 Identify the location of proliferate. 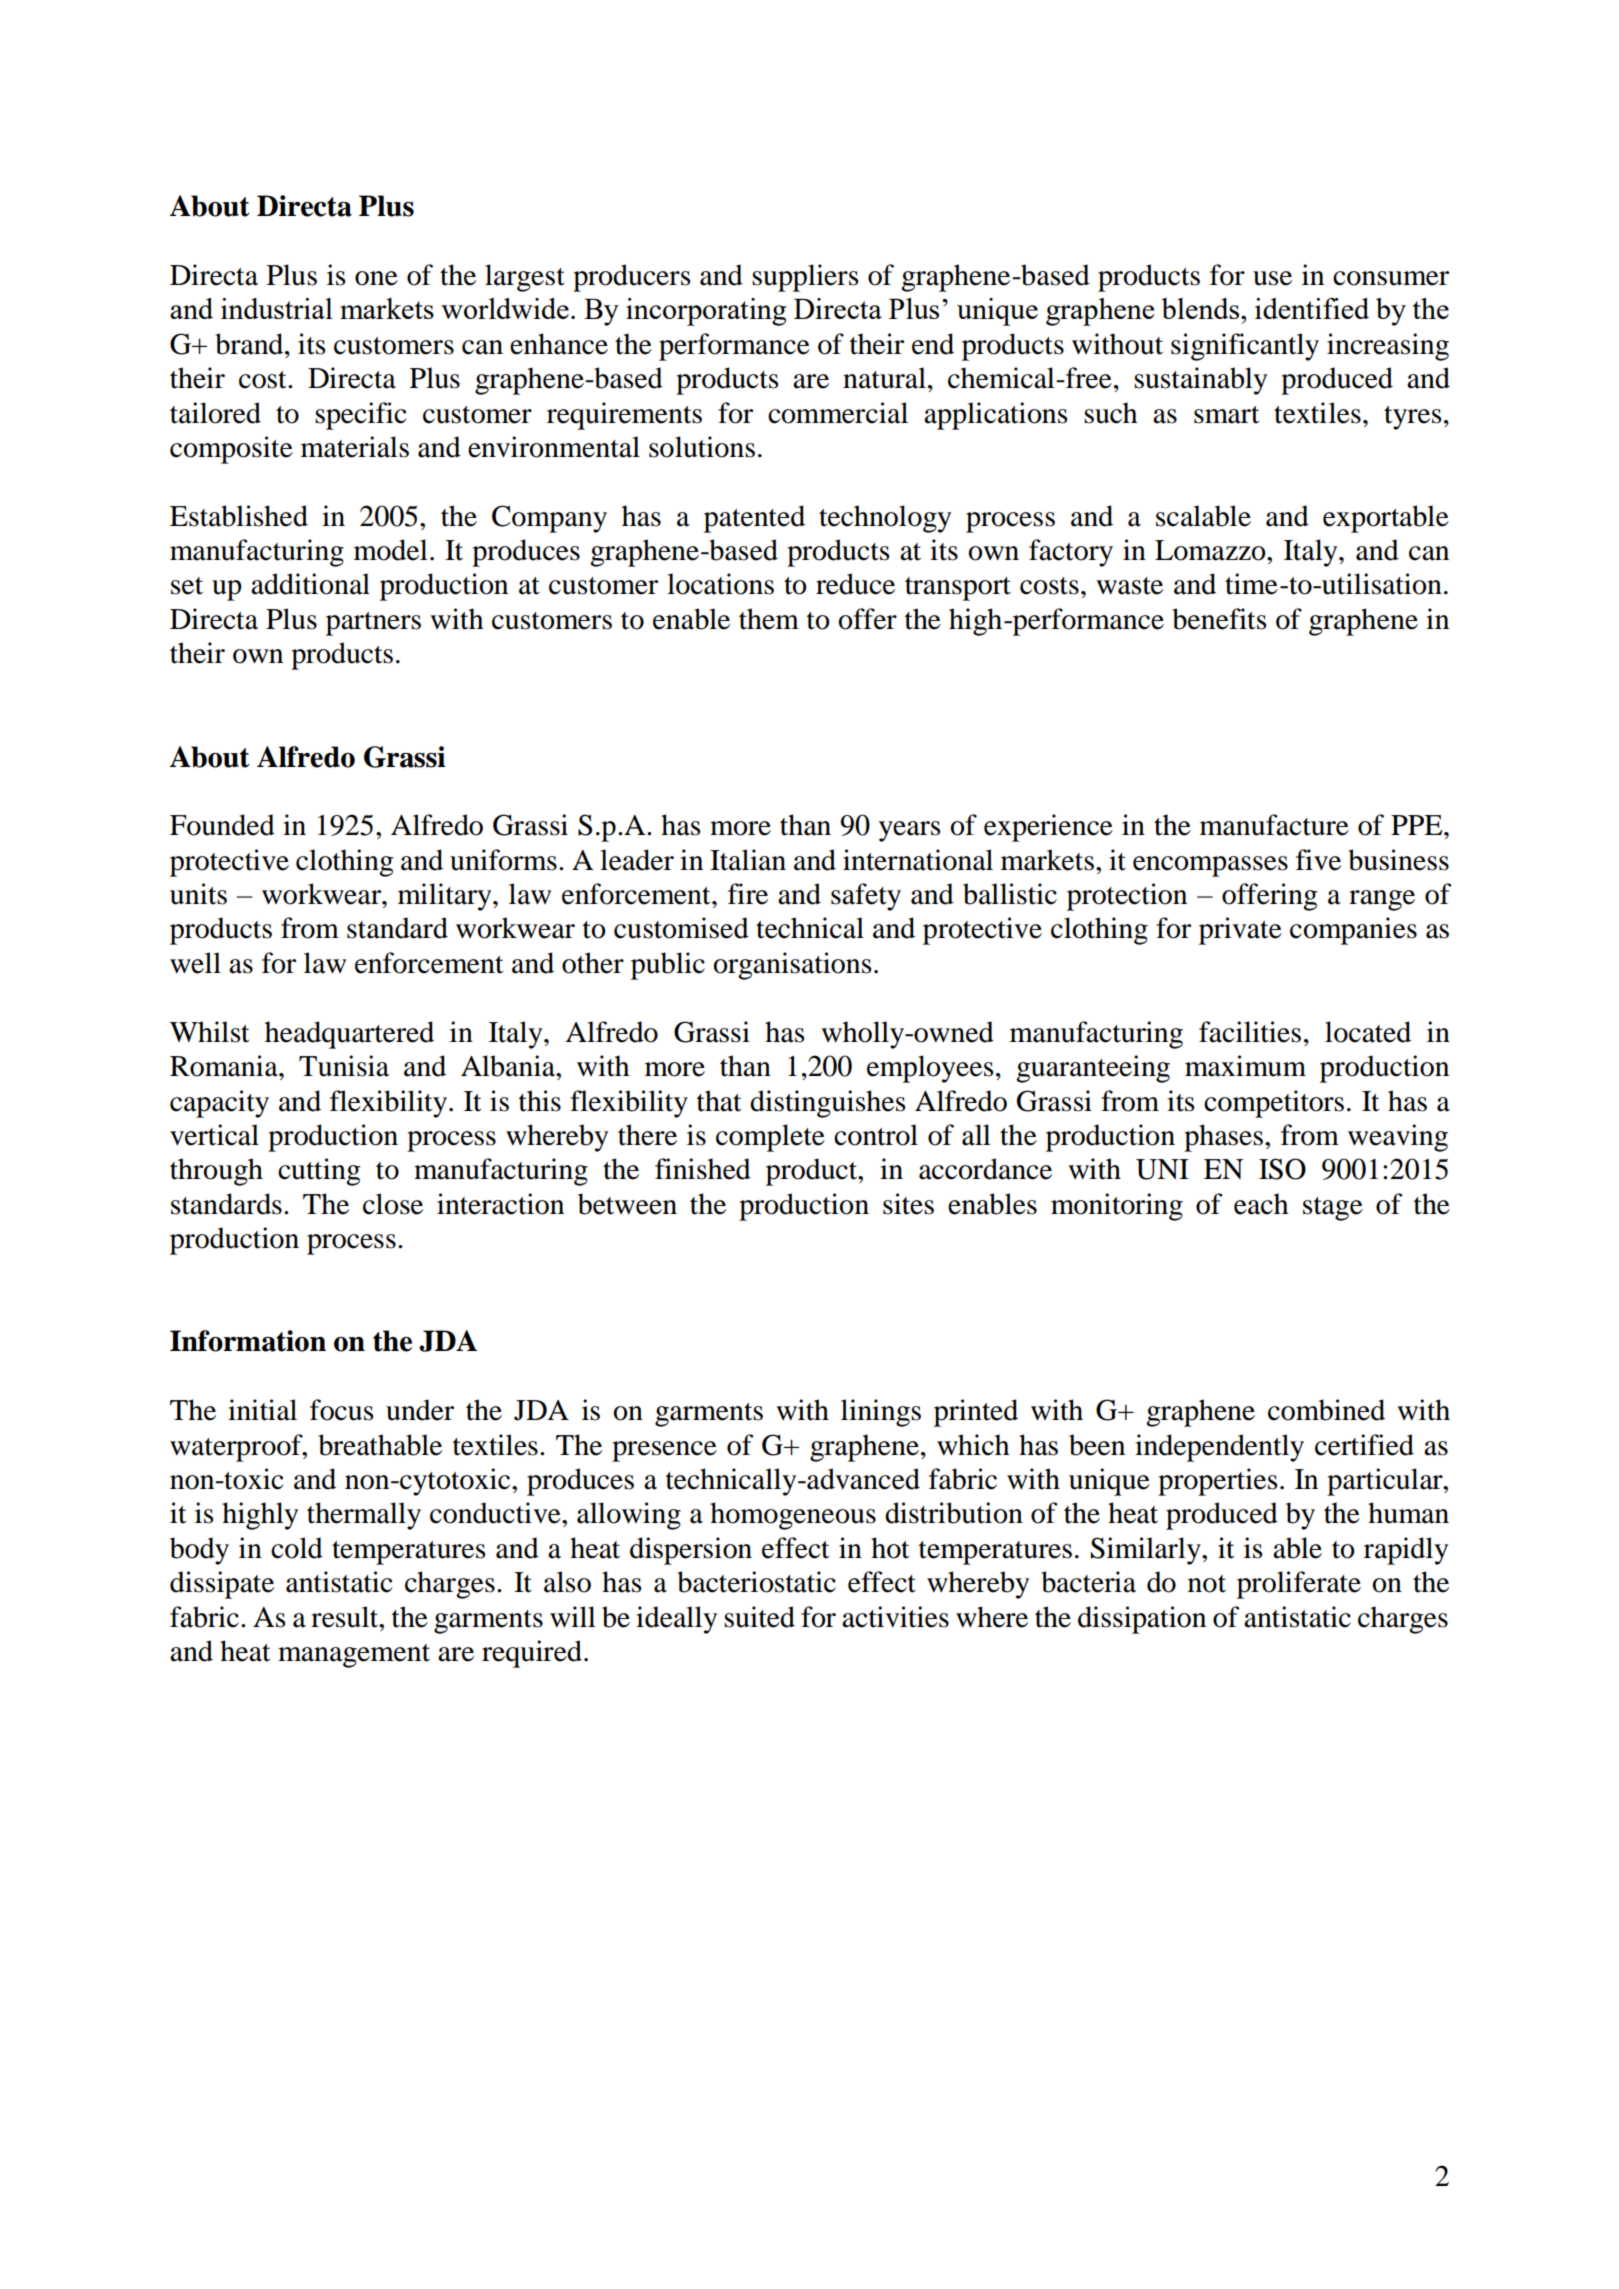
(1299, 1585).
